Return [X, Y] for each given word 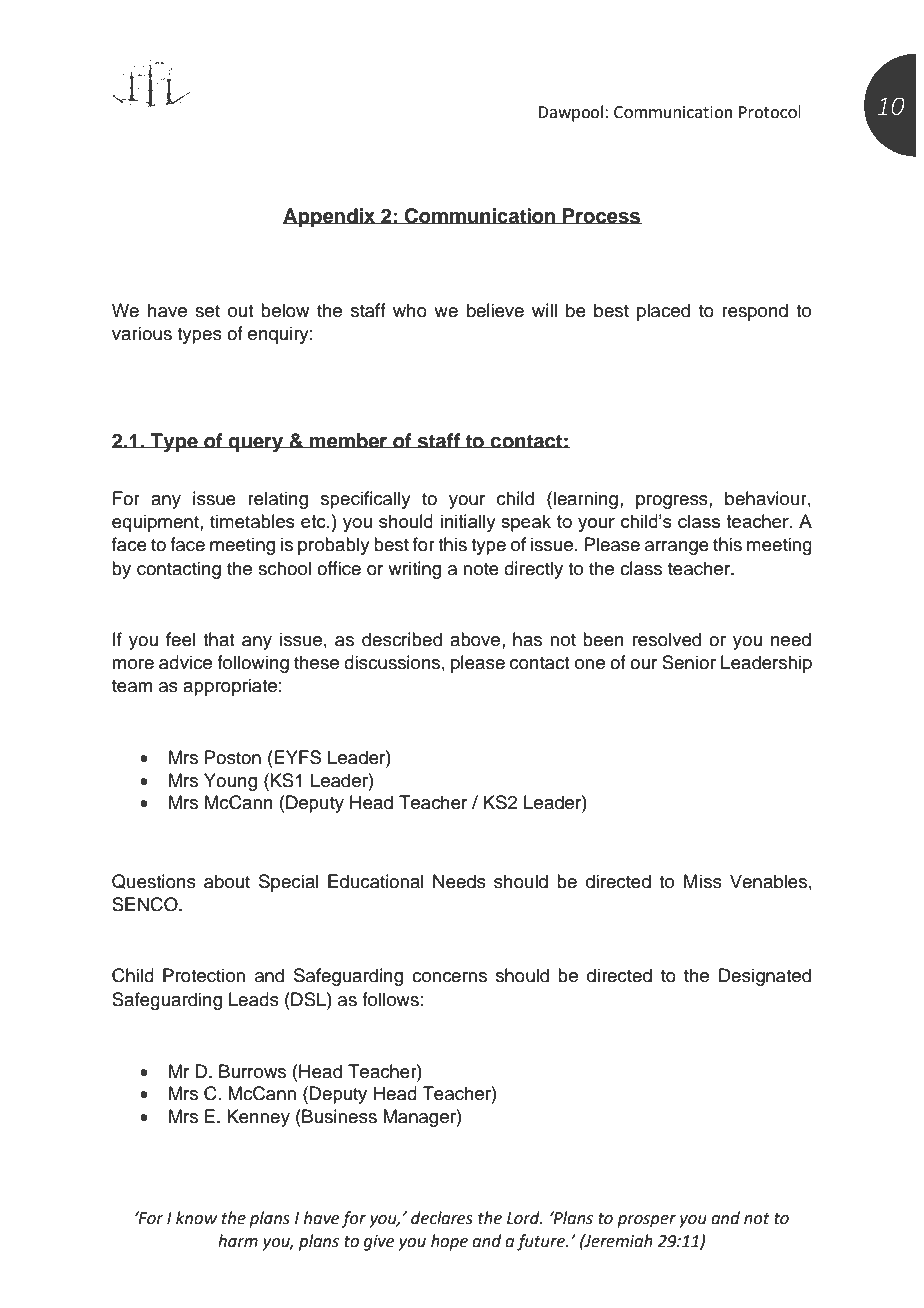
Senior [689, 662]
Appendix [330, 218]
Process [601, 216]
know [196, 1218]
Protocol [770, 112]
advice [185, 662]
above [476, 639]
